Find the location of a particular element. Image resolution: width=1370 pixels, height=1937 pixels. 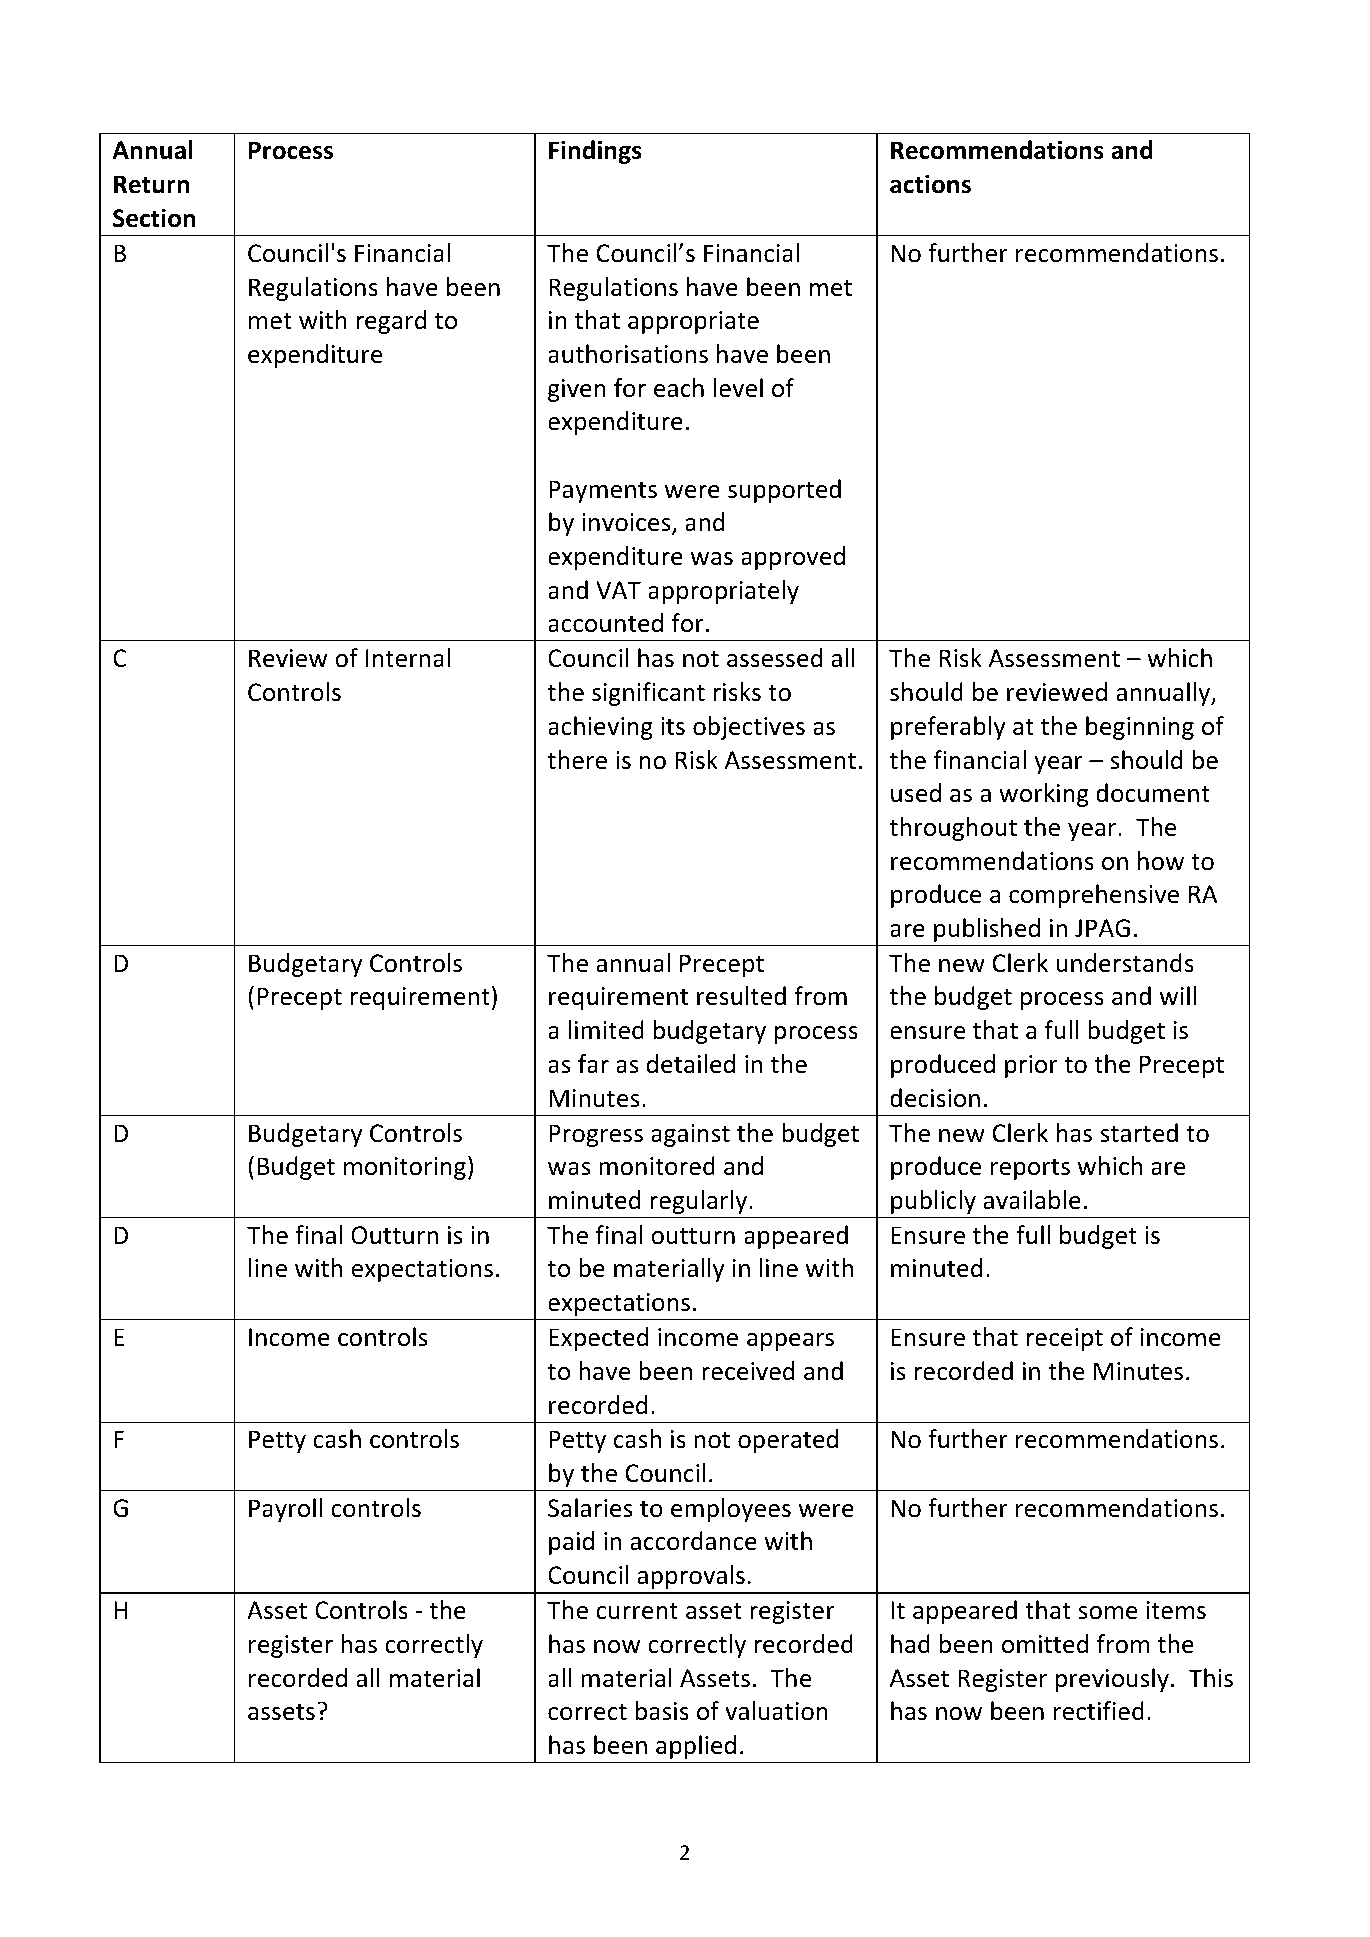

significant is located at coordinates (648, 694).
